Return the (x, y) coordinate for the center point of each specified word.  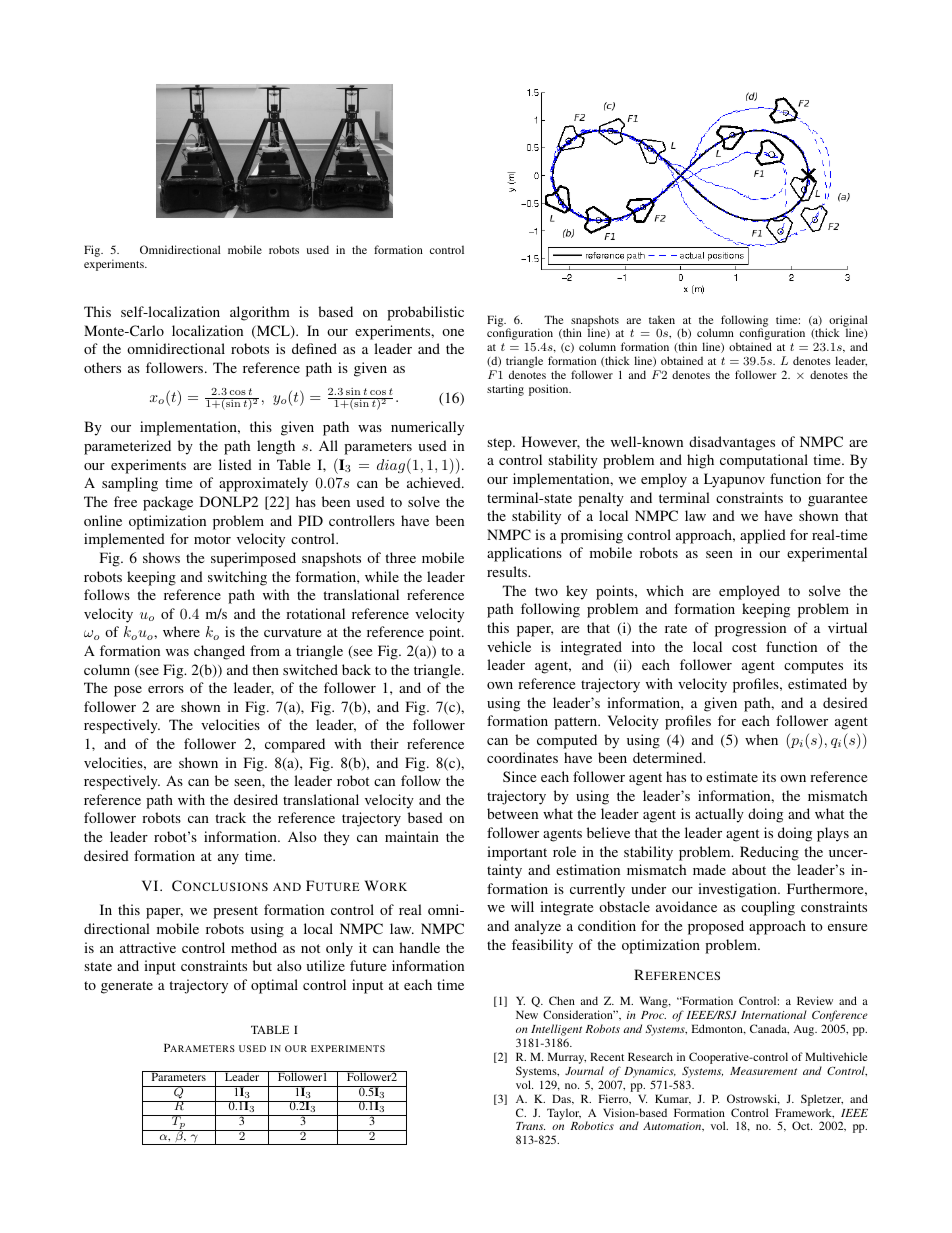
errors (166, 689)
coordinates (522, 757)
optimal (274, 986)
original (848, 322)
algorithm (260, 313)
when (761, 739)
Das (562, 1099)
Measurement (763, 1071)
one (453, 332)
